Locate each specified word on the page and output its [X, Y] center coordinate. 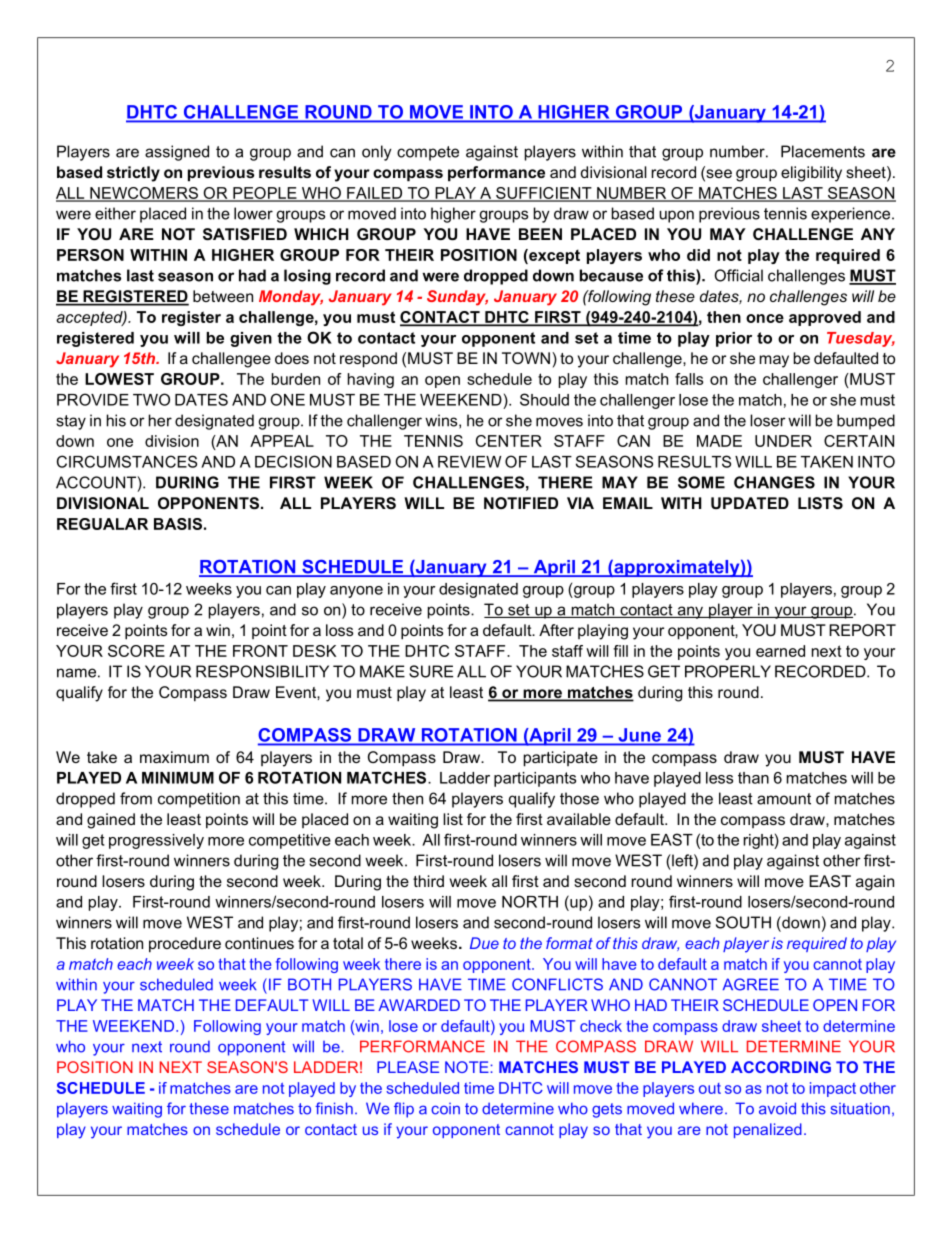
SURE [431, 671]
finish [334, 1108]
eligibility [811, 174]
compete [428, 153]
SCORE [136, 651]
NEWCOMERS [144, 194]
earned [780, 651]
